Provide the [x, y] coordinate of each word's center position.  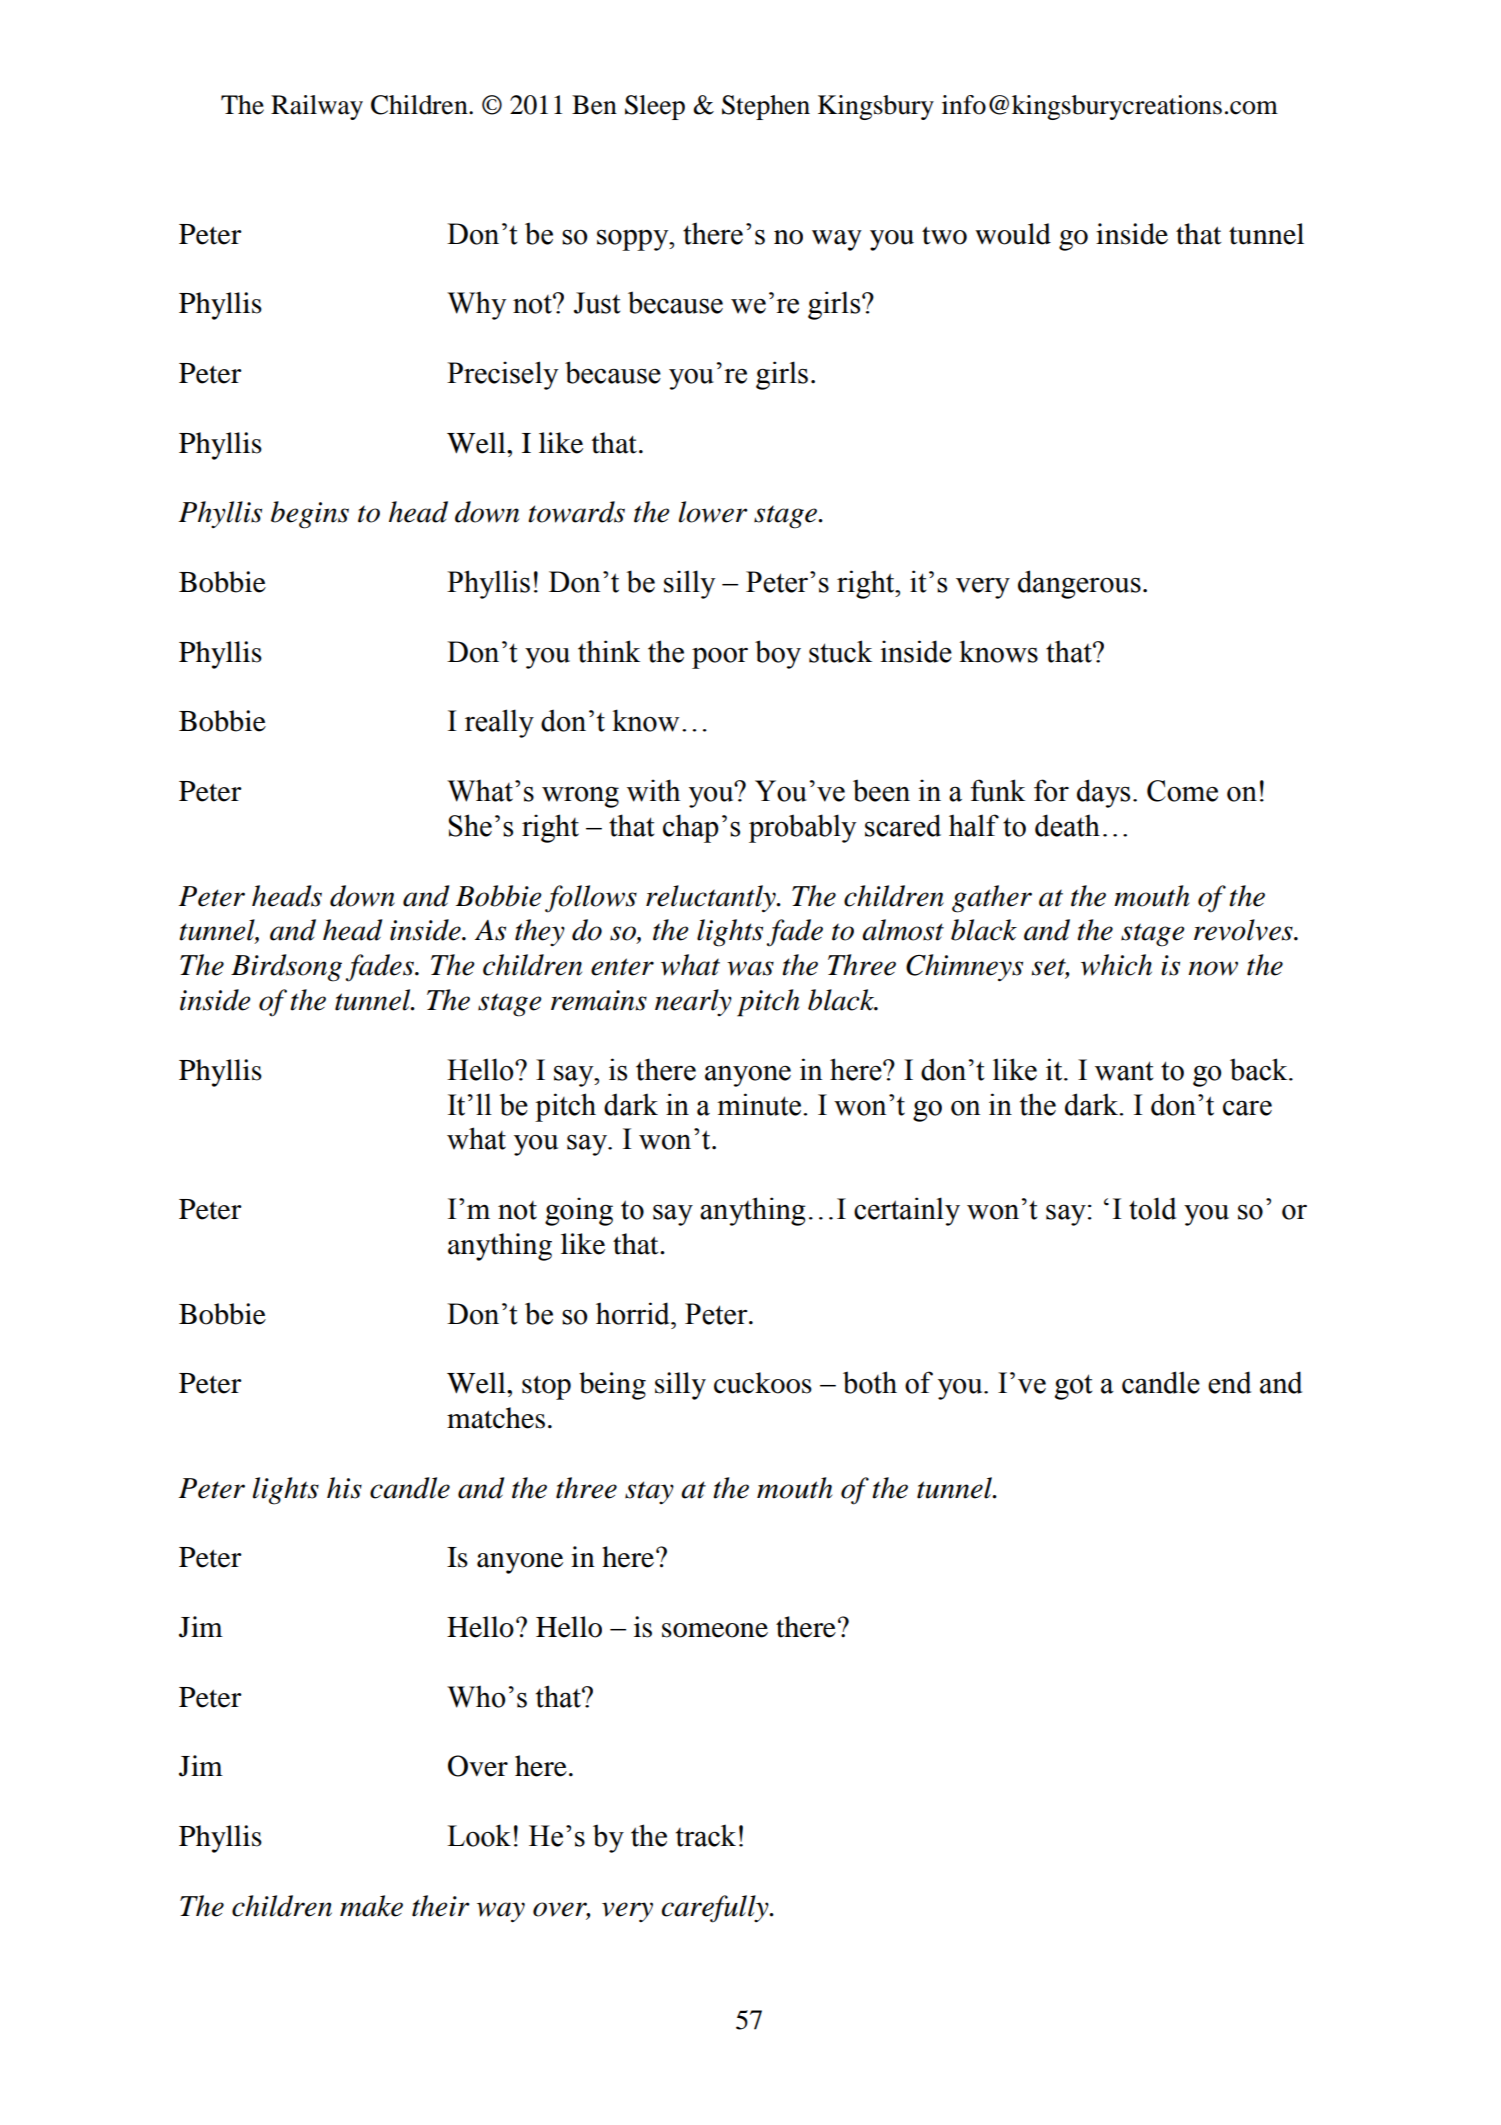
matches [496, 1418]
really [499, 723]
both [870, 1382]
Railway [317, 107]
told [1152, 1208]
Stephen [766, 107]
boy [778, 654]
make [371, 1906]
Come [1182, 791]
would [1013, 234]
